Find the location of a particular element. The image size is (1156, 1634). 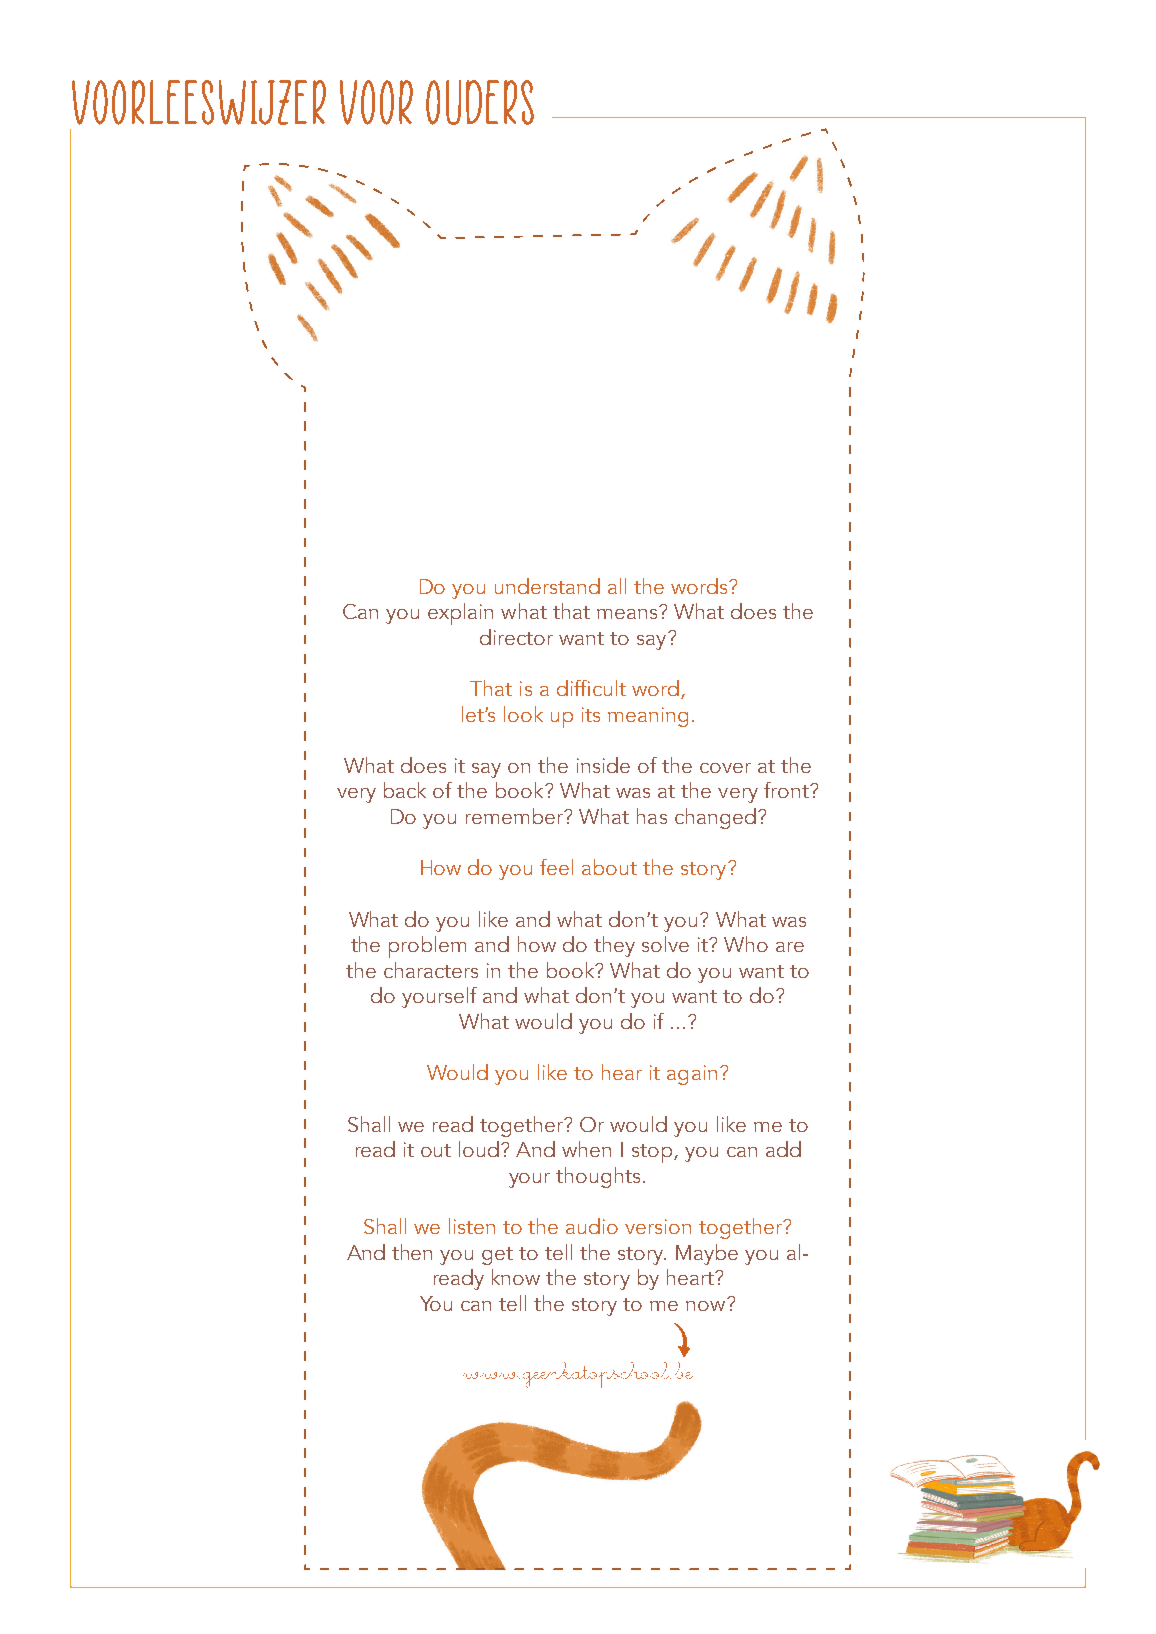

meaning is located at coordinates (648, 717).
